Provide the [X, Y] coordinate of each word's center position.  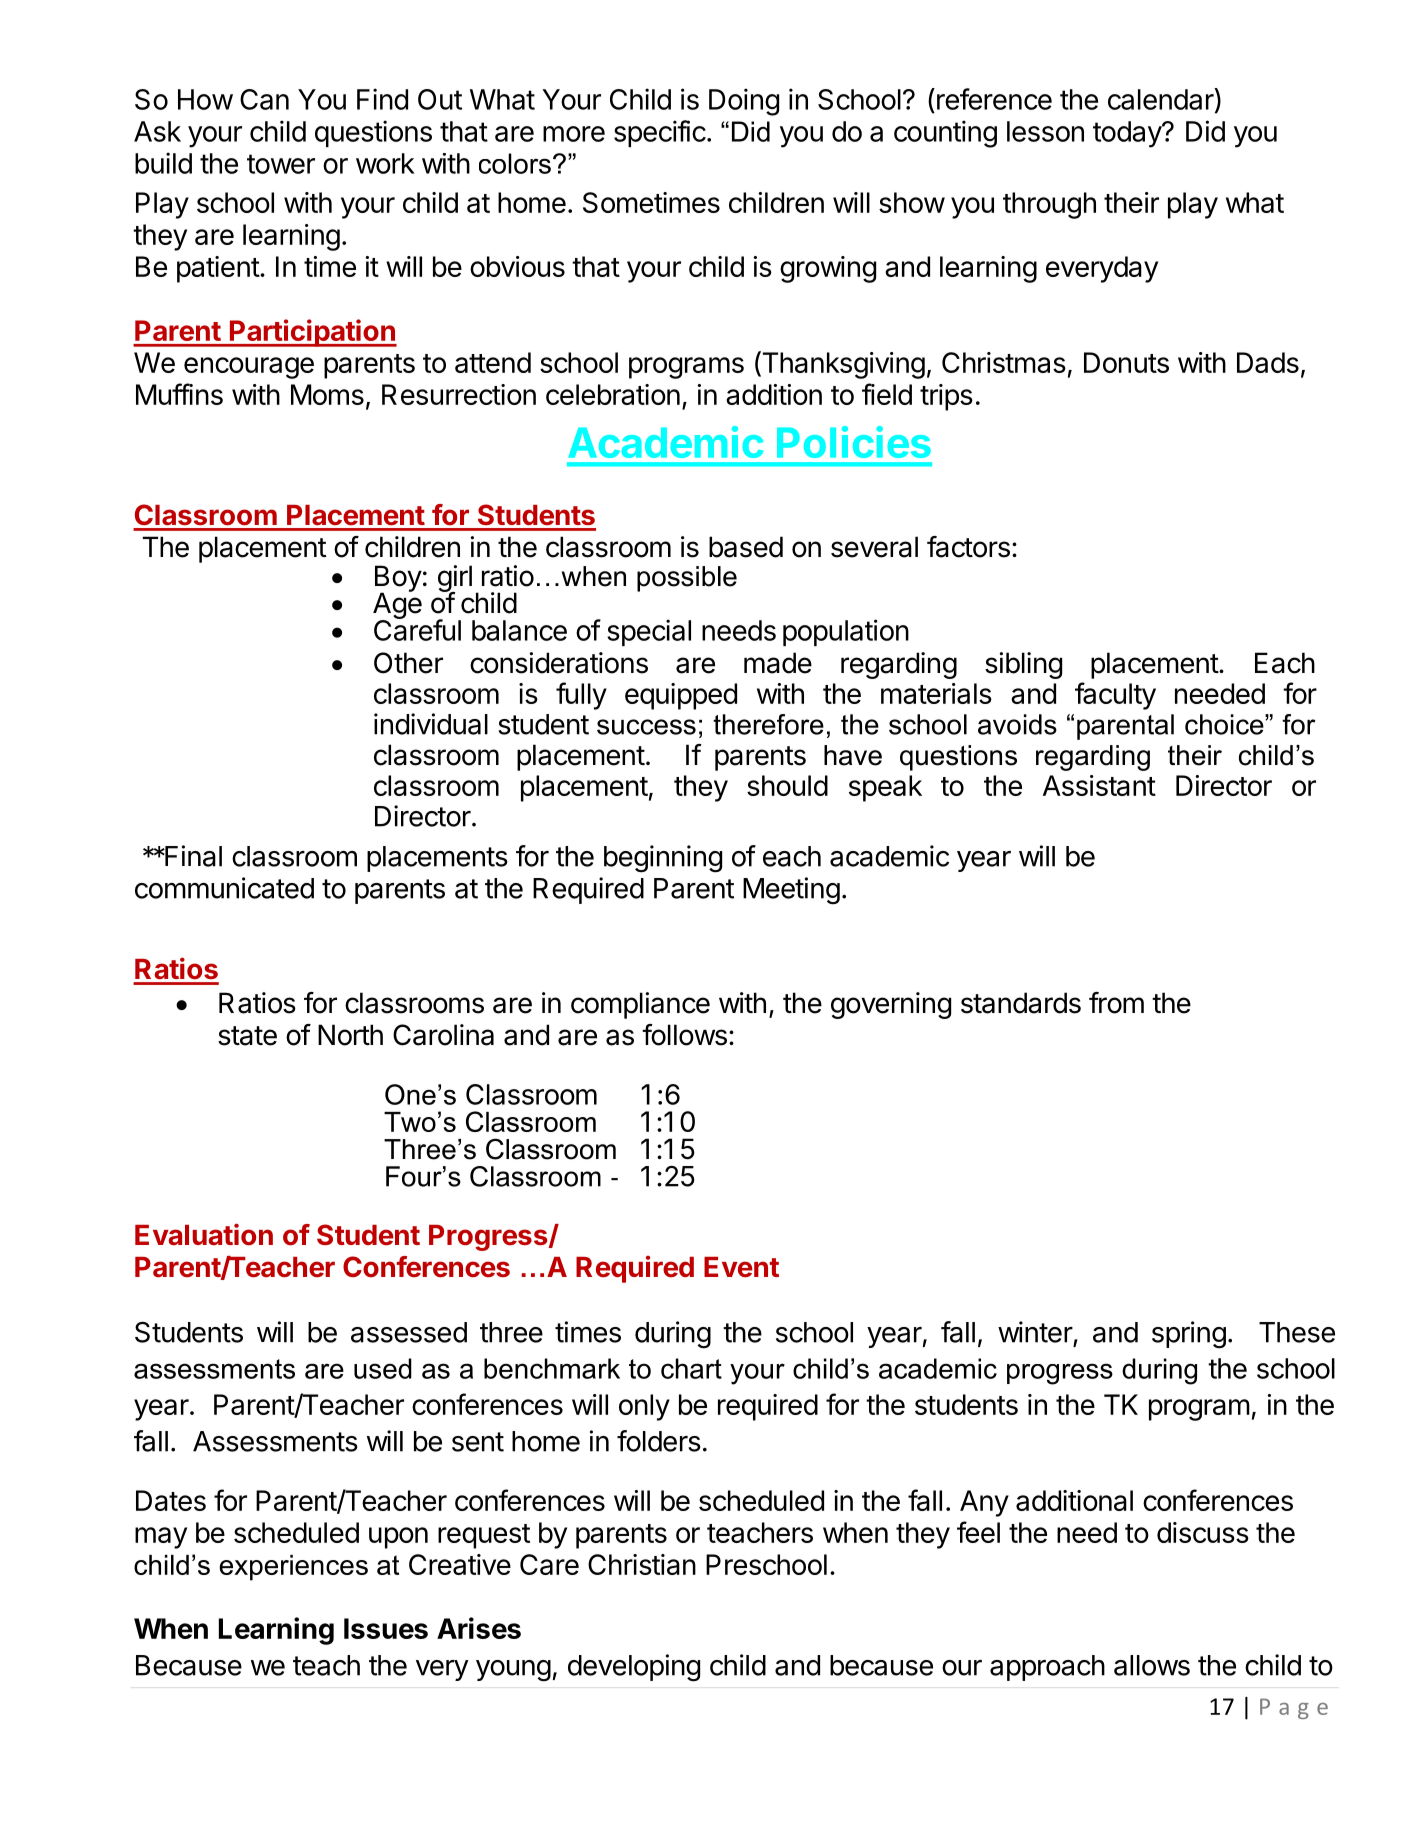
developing [634, 1668]
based [746, 547]
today [1128, 134]
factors [968, 547]
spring [1189, 1335]
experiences [293, 1568]
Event [741, 1267]
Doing [744, 102]
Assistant [1099, 785]
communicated [224, 888]
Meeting [791, 891]
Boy [398, 579]
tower [281, 164]
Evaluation [204, 1234]
